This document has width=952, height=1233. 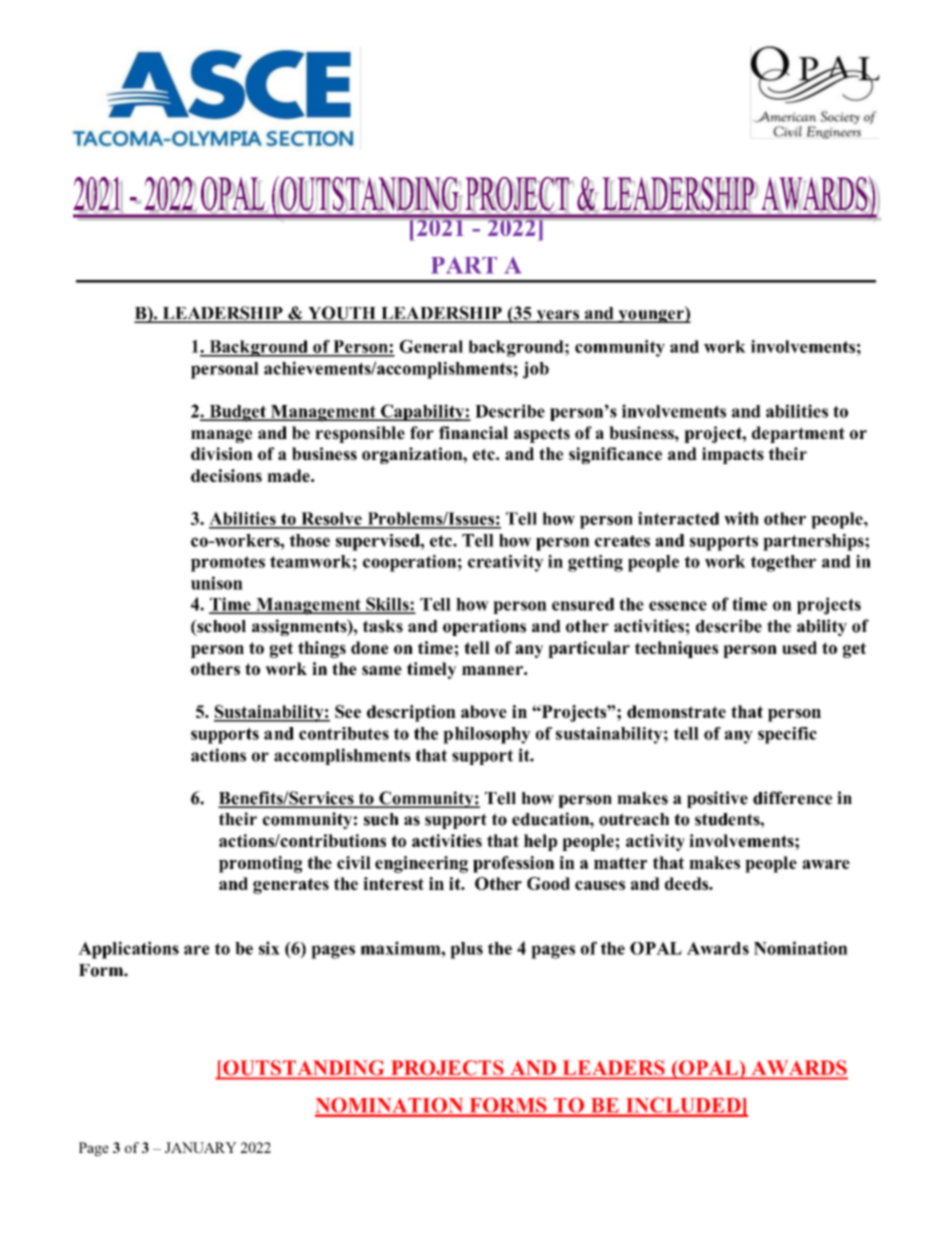 What do you see at coordinates (484, 627) in the document?
I see `operations` at bounding box center [484, 627].
